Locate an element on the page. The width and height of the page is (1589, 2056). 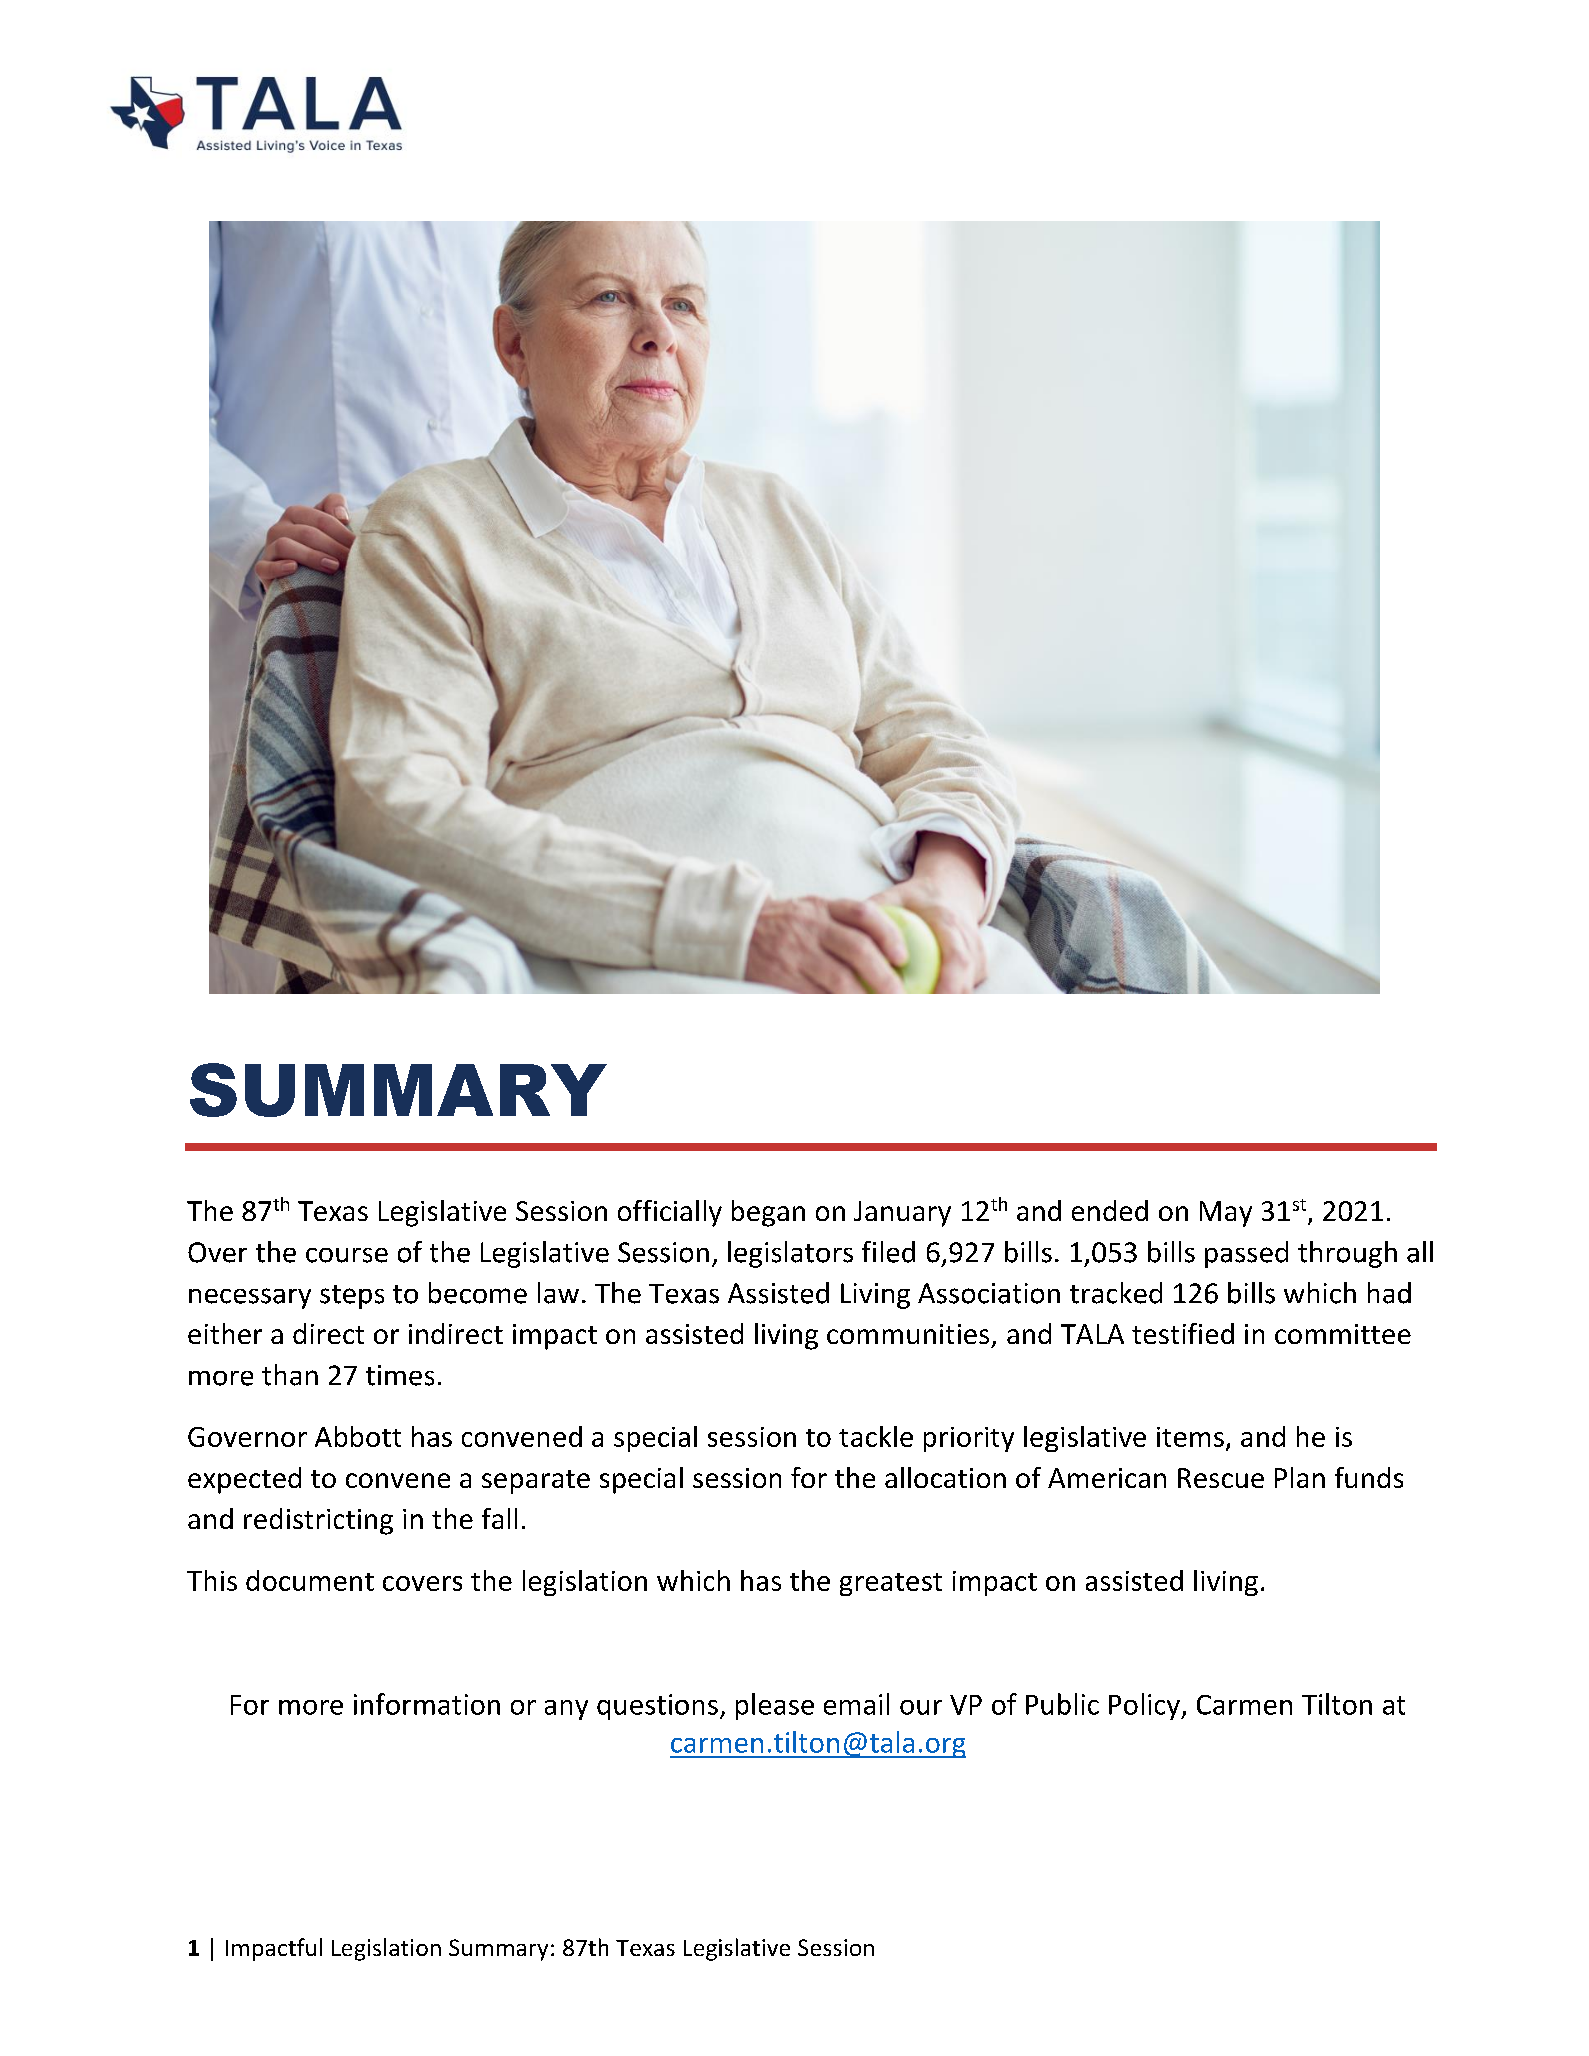
testified is located at coordinates (1183, 1333).
